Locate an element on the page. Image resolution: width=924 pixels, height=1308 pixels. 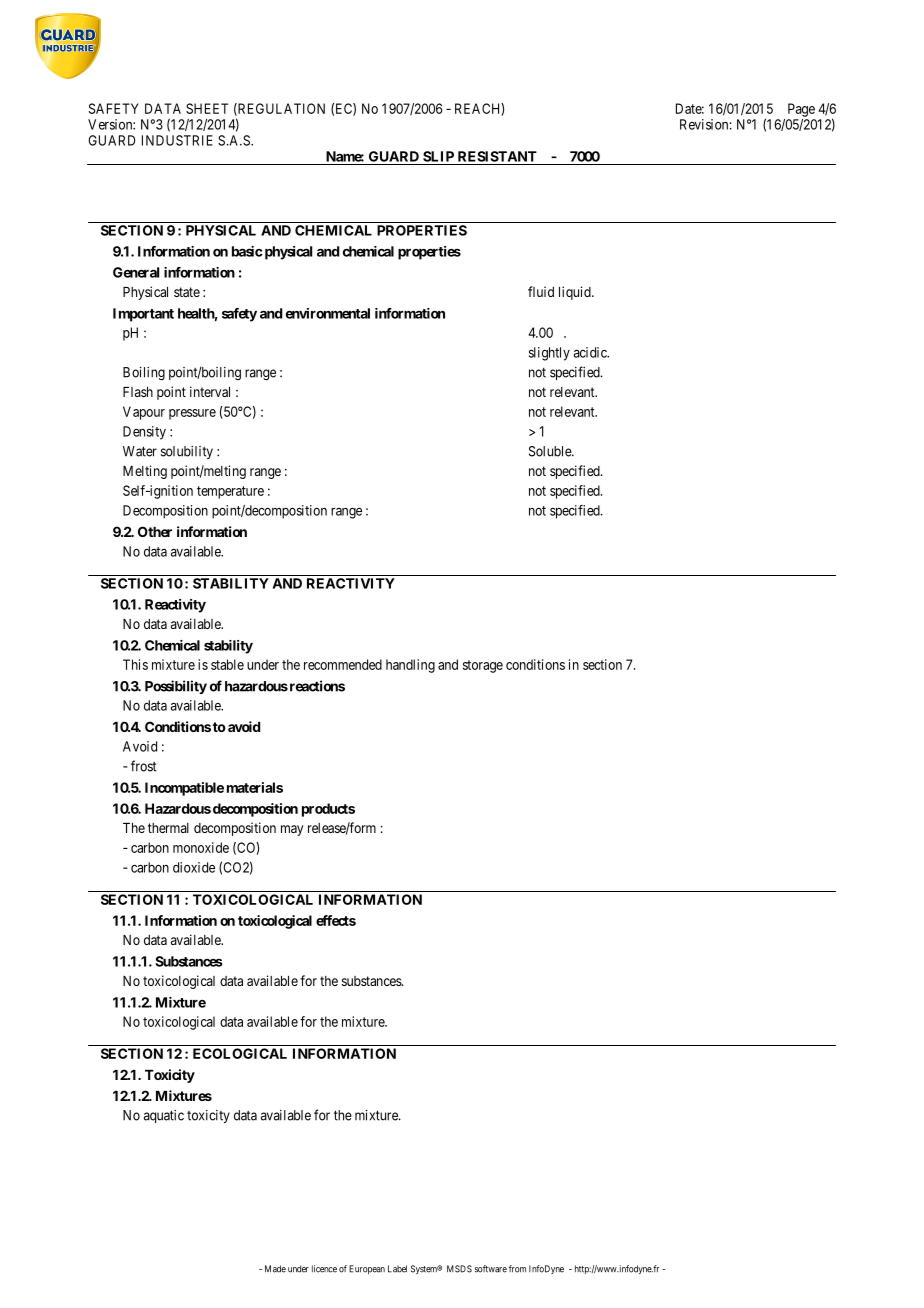
recommended is located at coordinates (343, 664).
